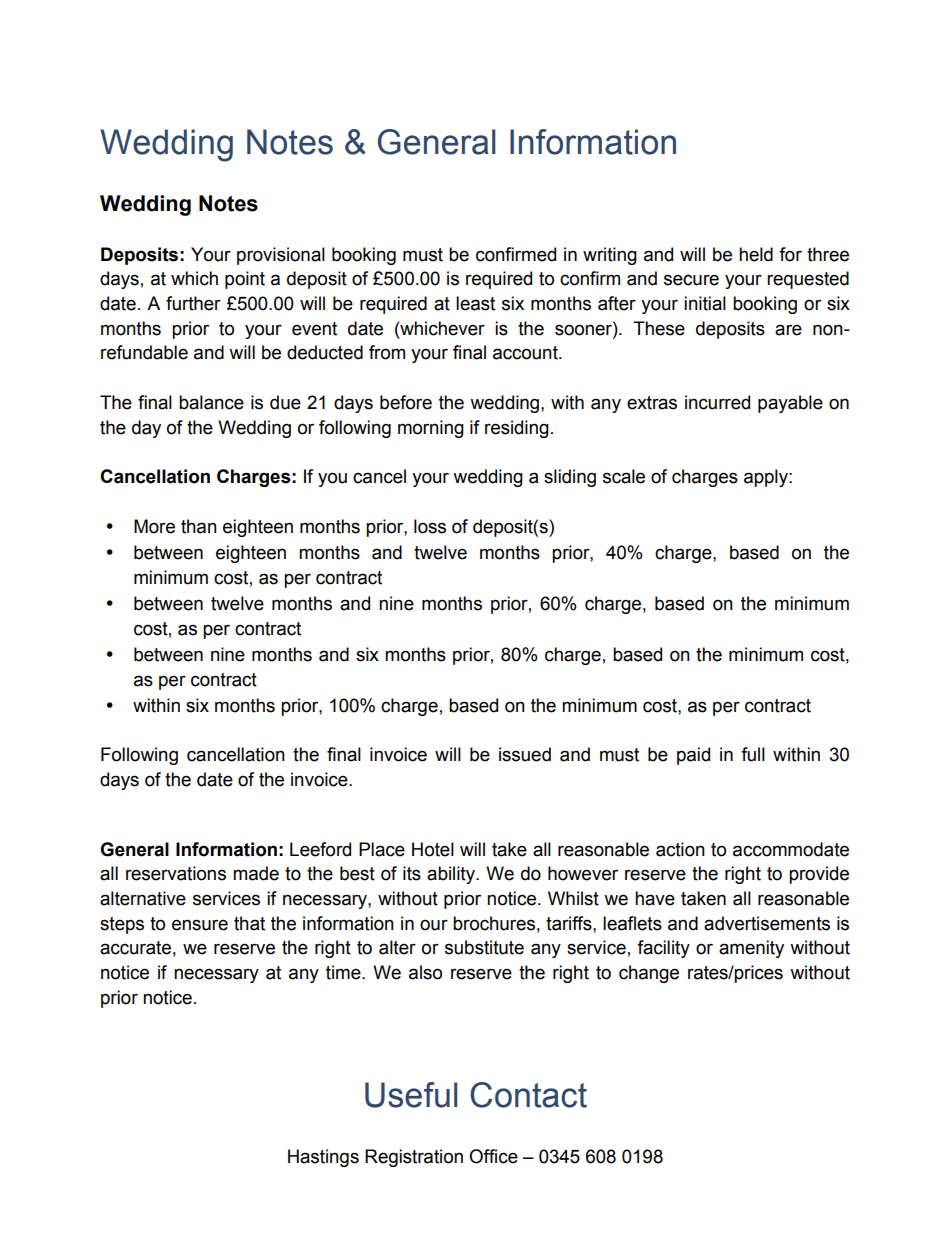 Image resolution: width=952 pixels, height=1233 pixels. Describe the element at coordinates (493, 1156) in the screenshot. I see `Office` at that location.
